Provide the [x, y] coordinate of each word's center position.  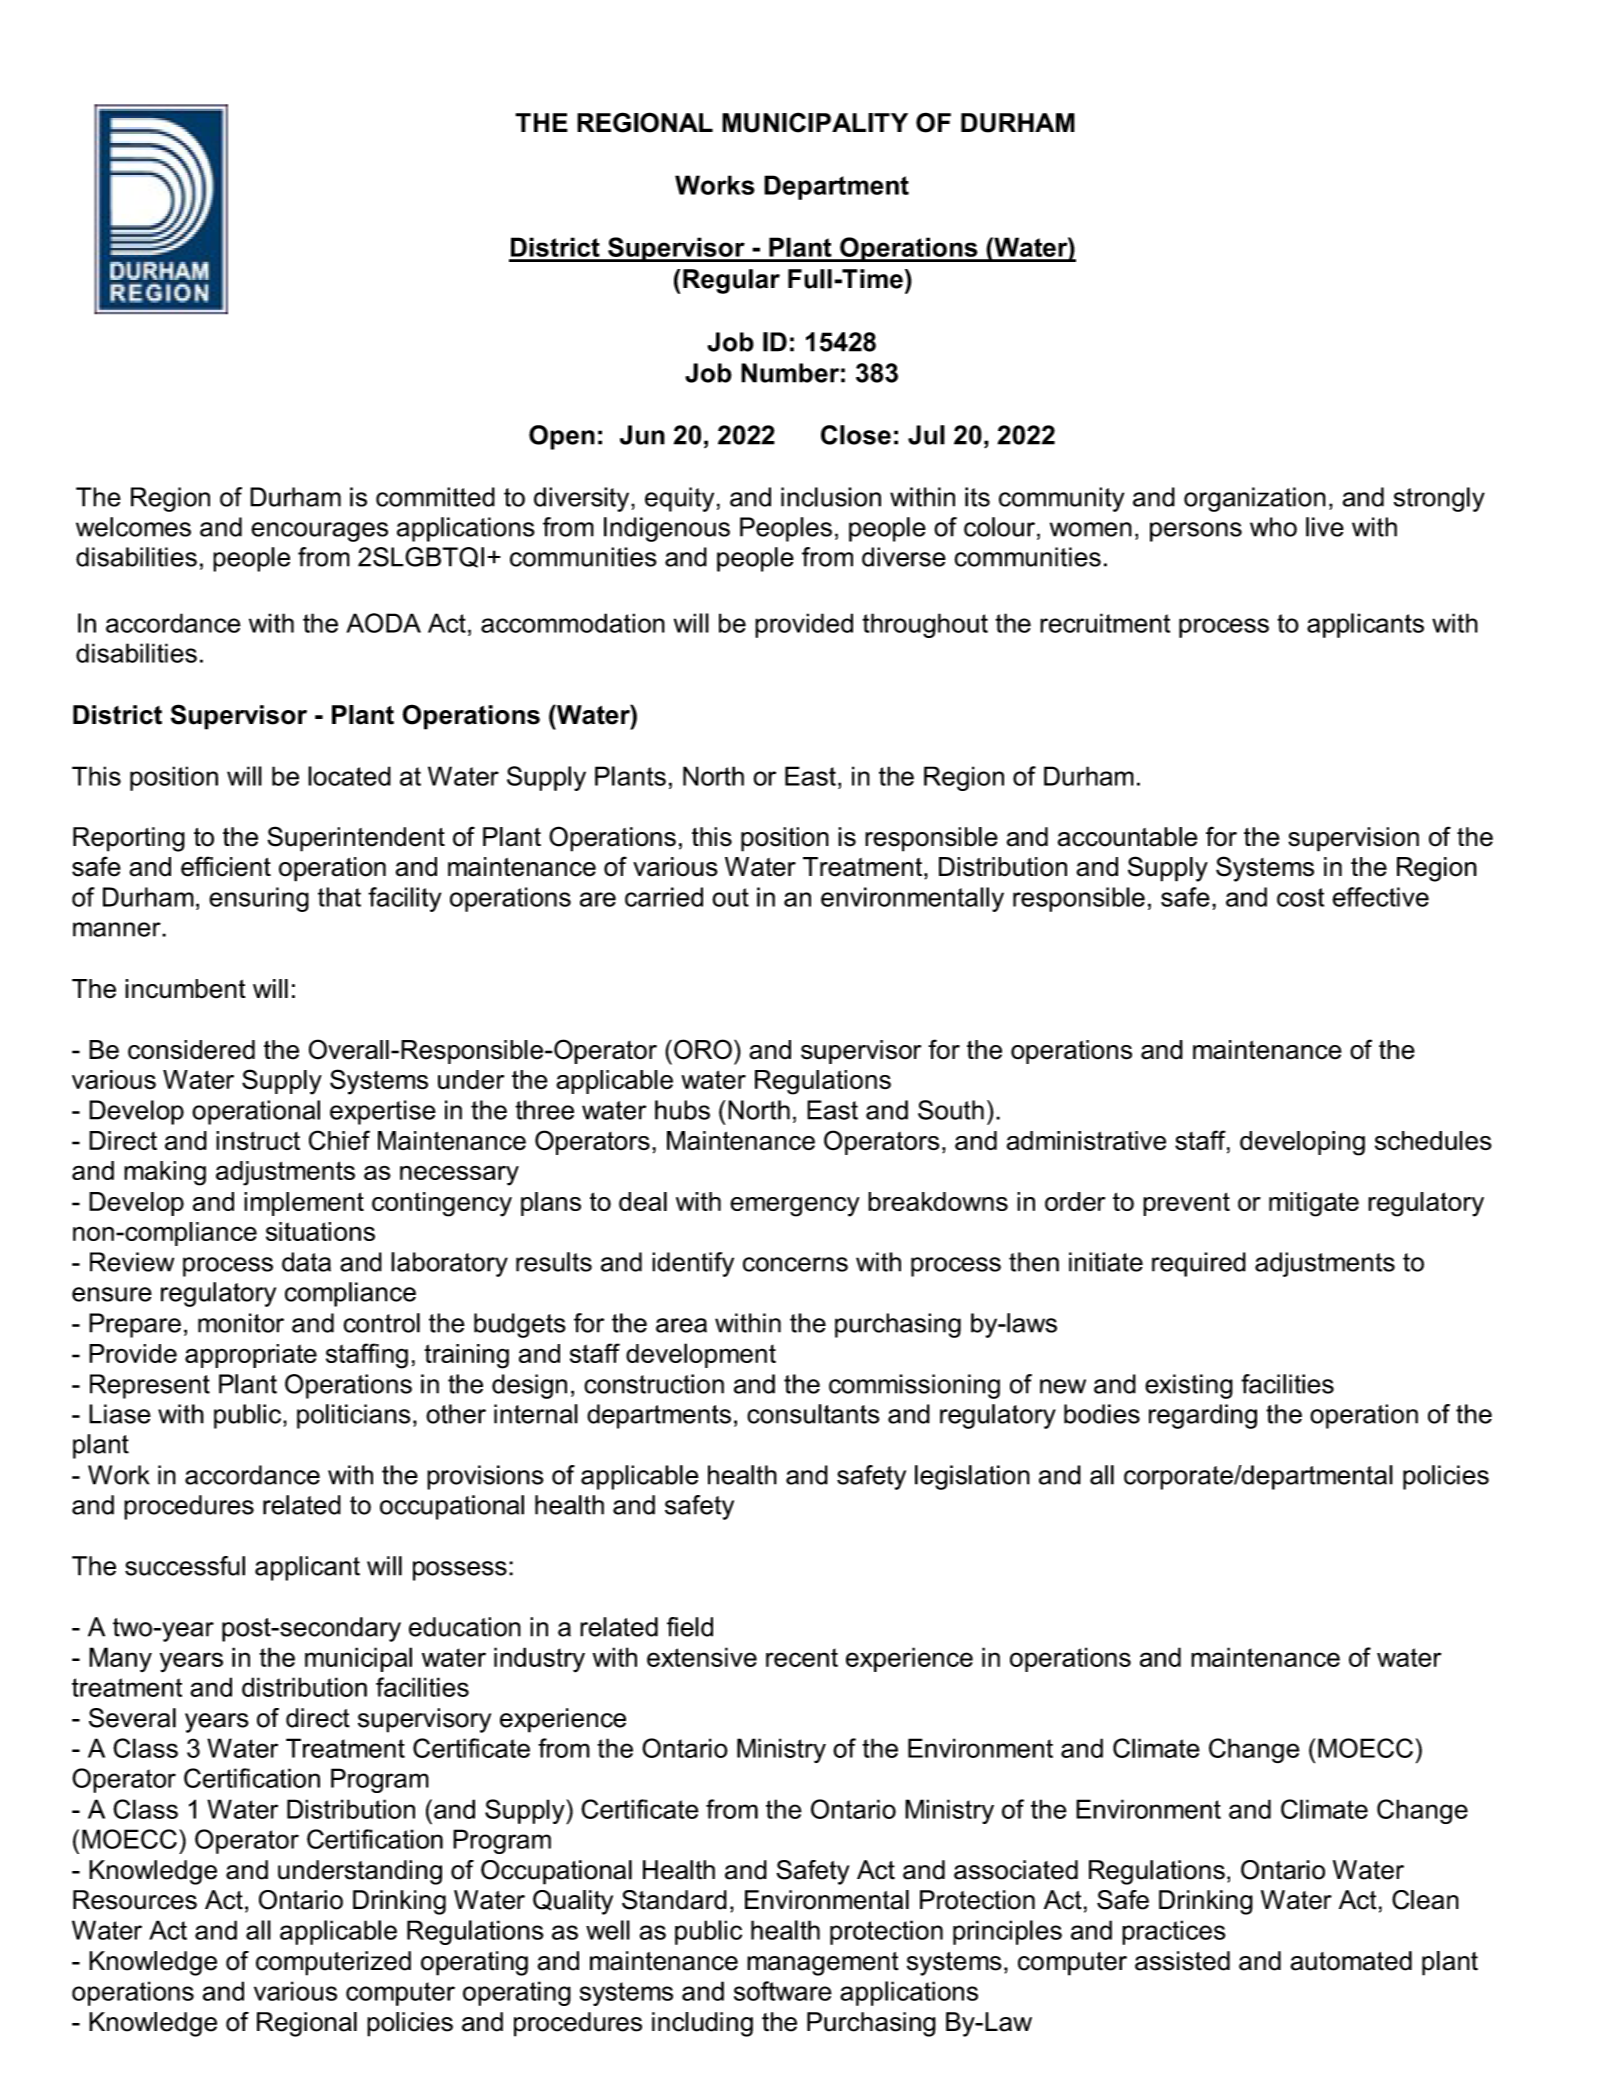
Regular [731, 281]
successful [185, 1566]
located [349, 776]
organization [1255, 499]
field [690, 1627]
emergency [795, 1207]
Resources [135, 1900]
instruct [258, 1141]
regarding [1203, 1416]
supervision [1353, 839]
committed [435, 497]
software [783, 1991]
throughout [925, 625]
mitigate [1314, 1204]
